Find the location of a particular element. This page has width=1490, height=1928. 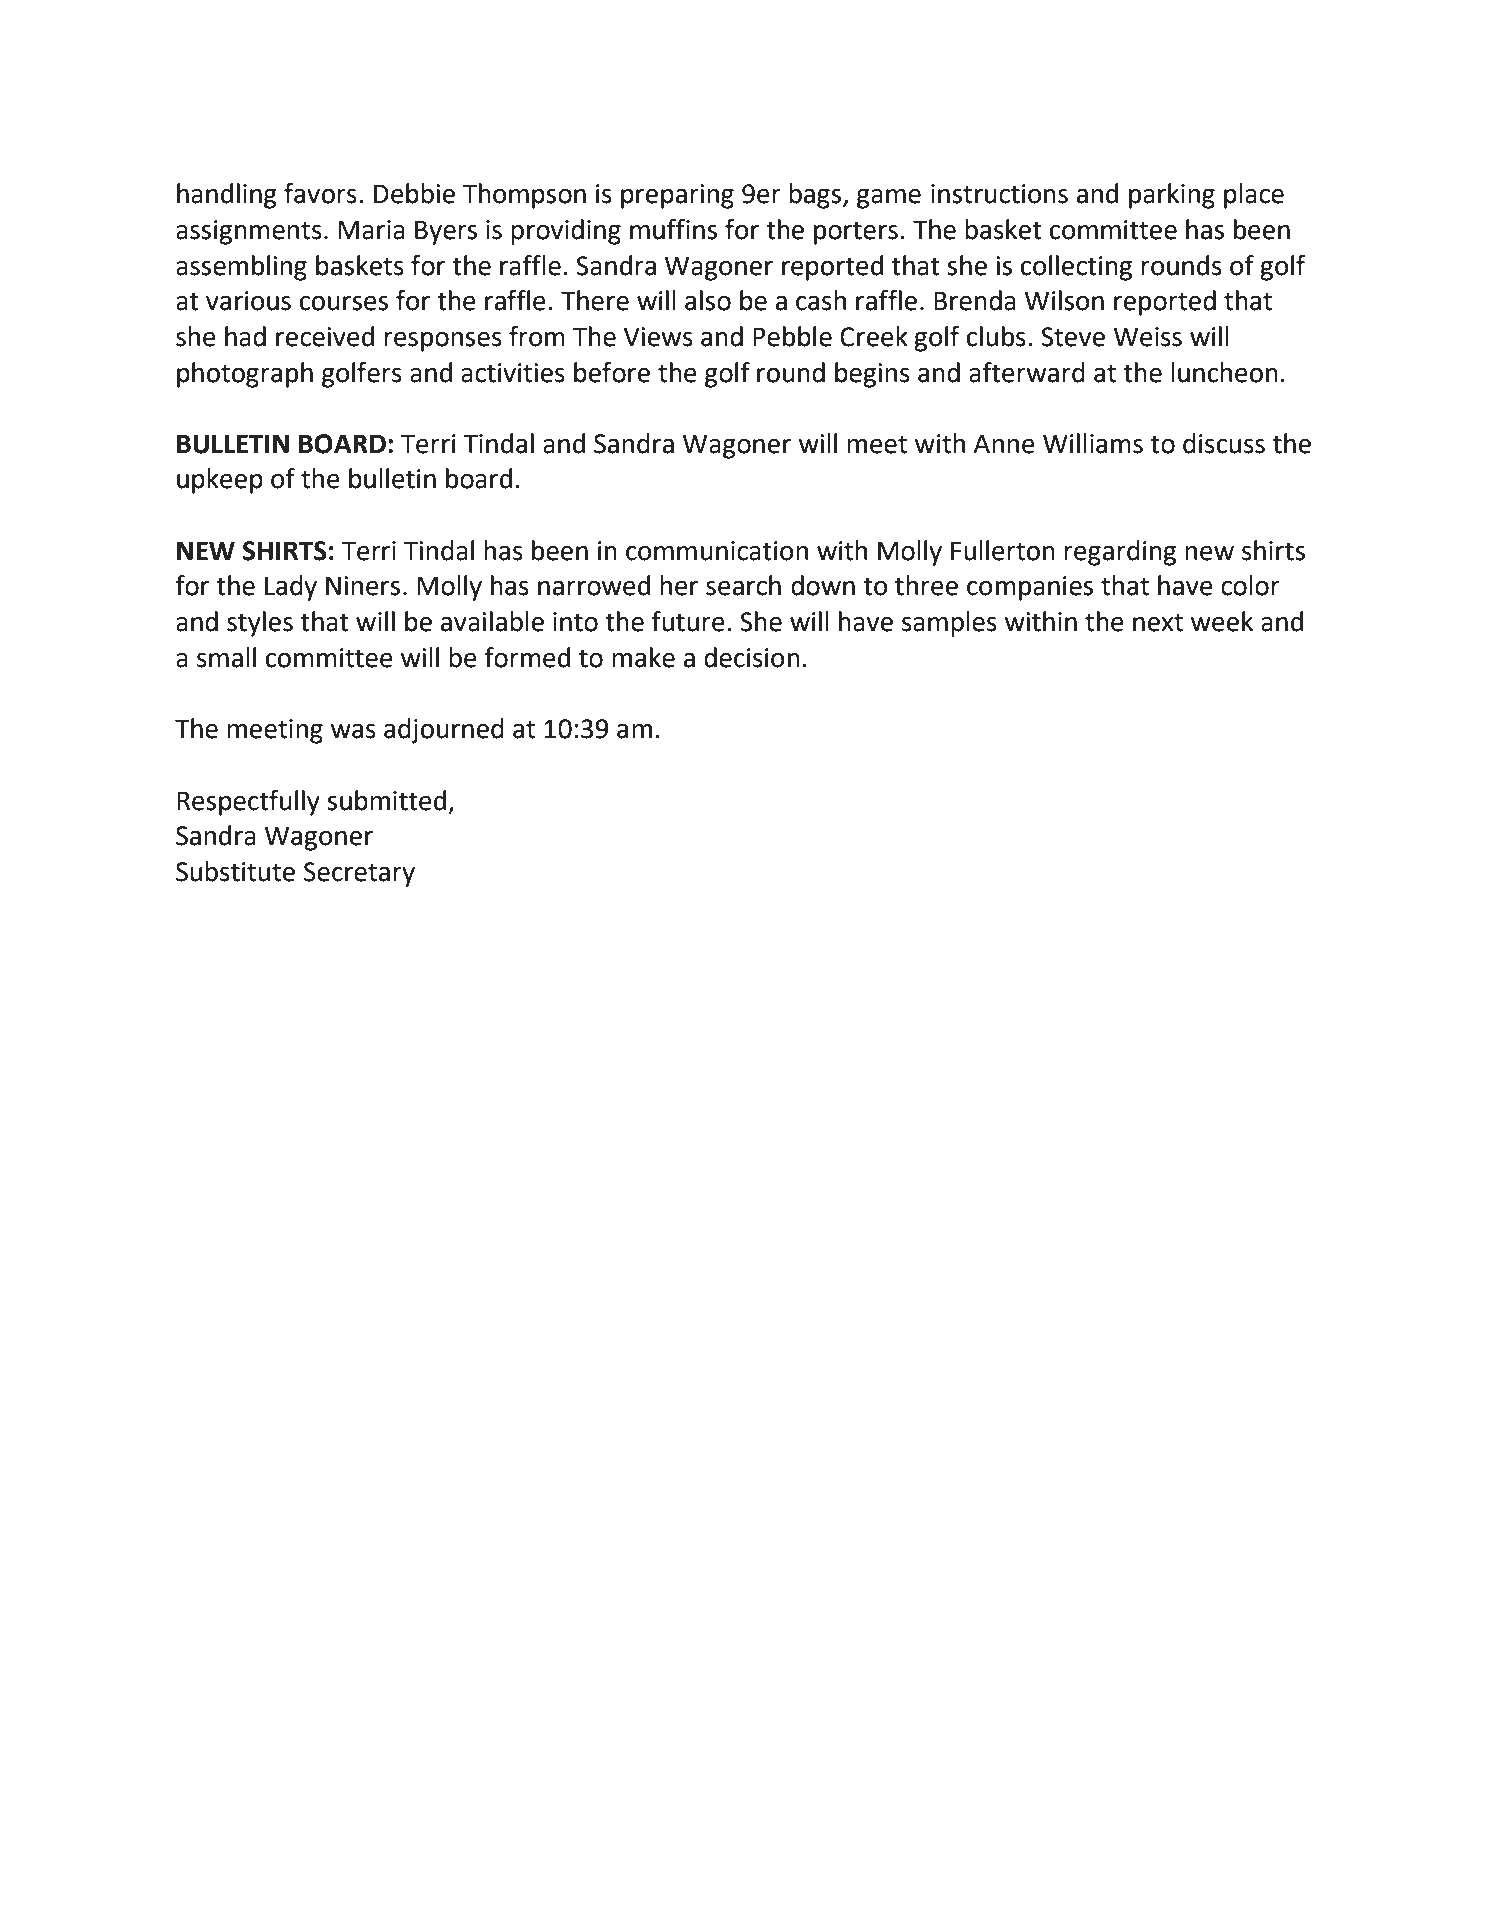

parking is located at coordinates (1172, 196).
